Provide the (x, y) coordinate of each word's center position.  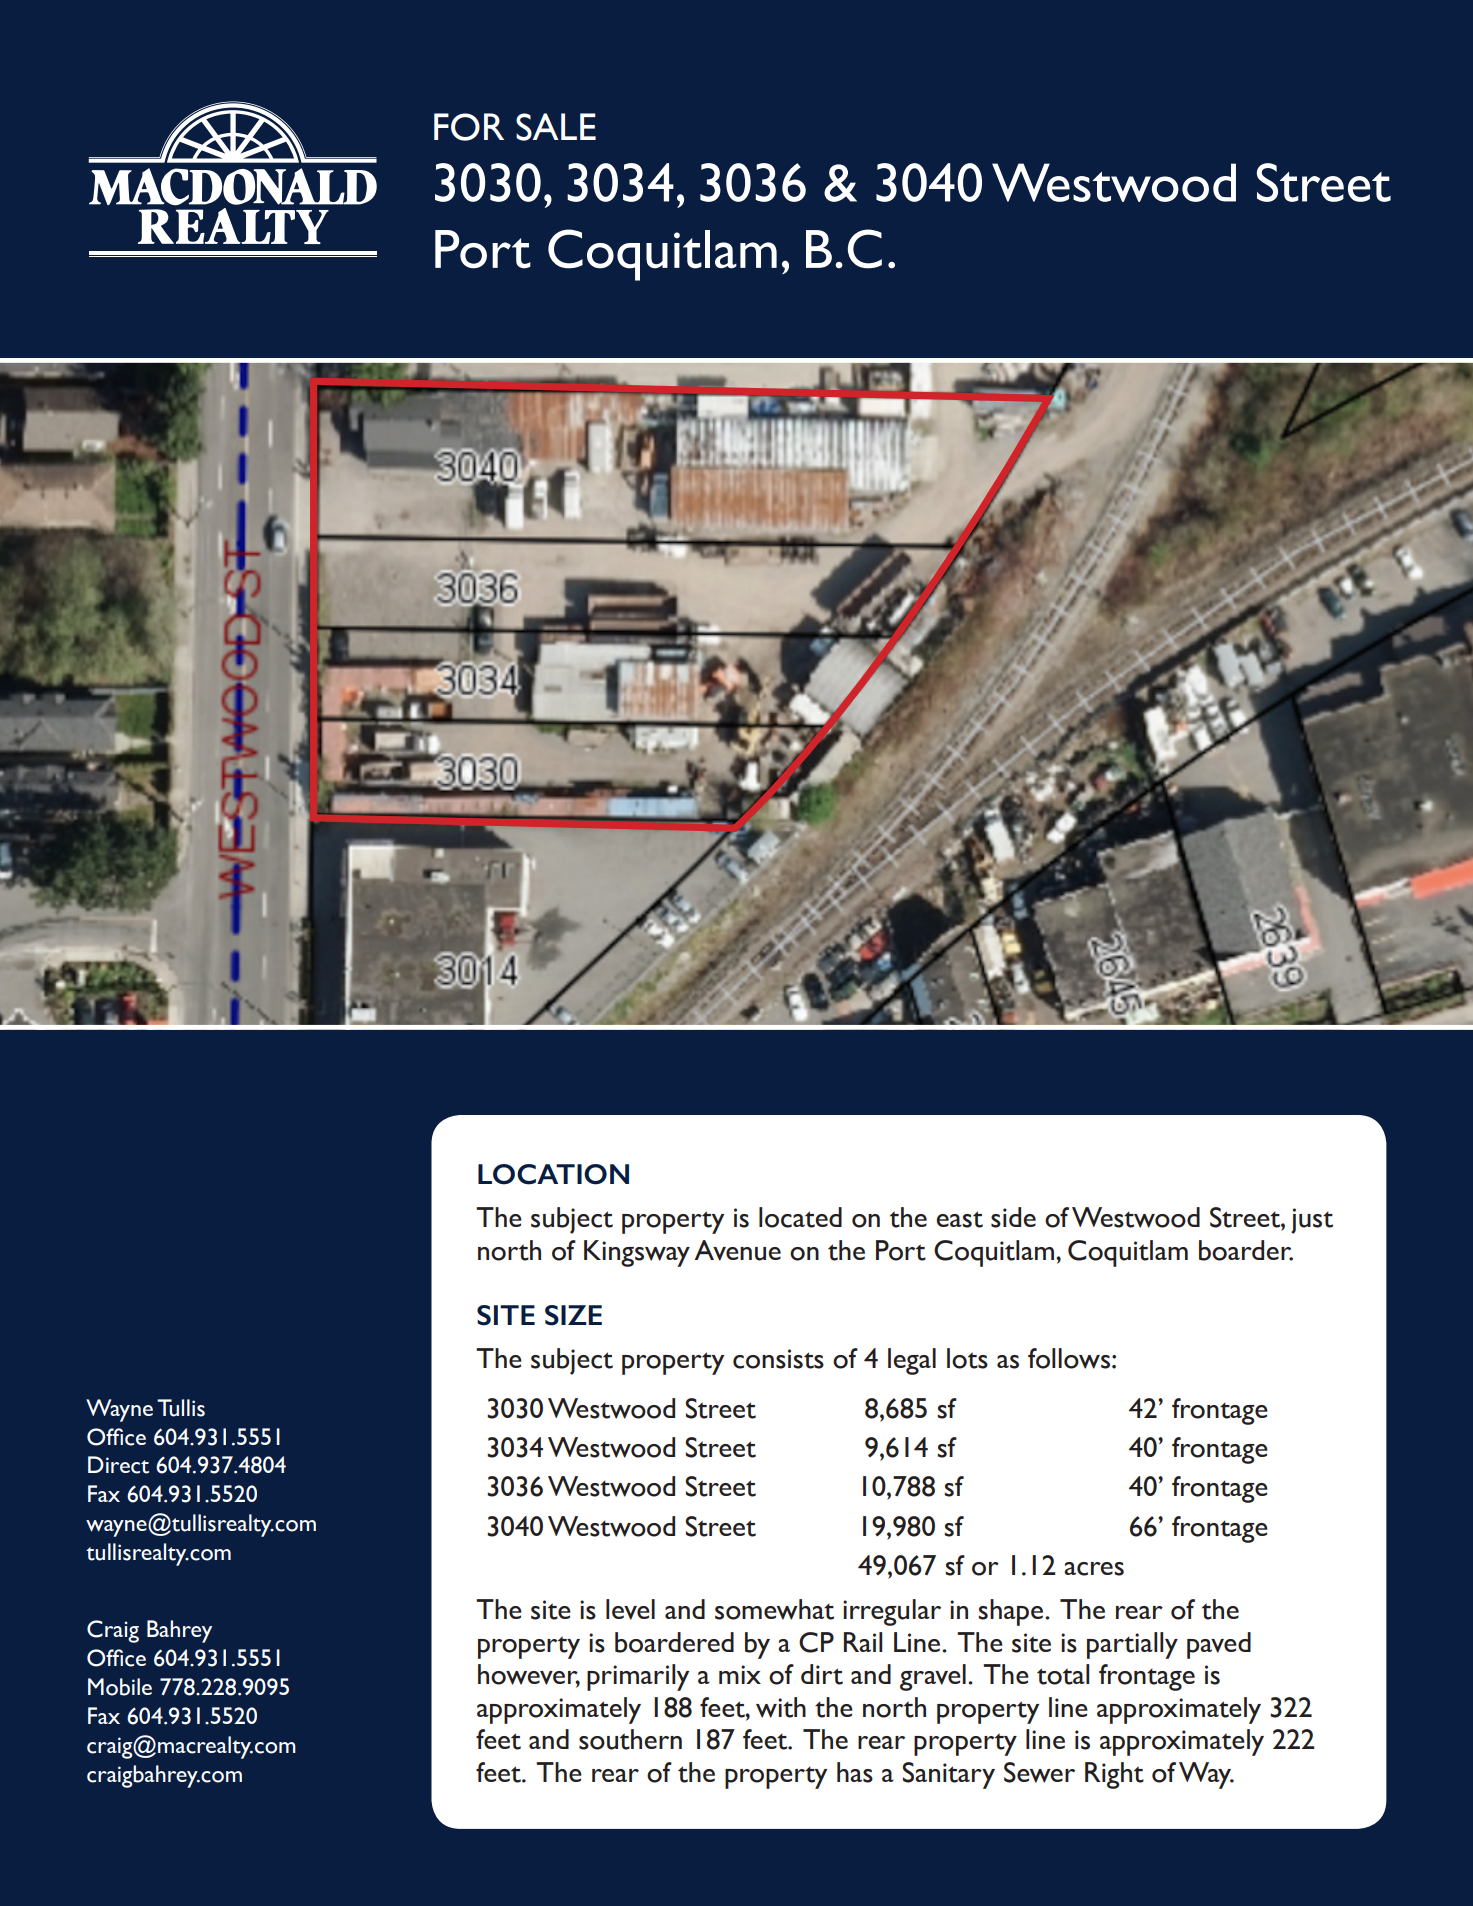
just (1312, 1221)
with (781, 1707)
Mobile (120, 1687)
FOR (469, 127)
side (1013, 1217)
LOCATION (553, 1174)
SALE (556, 127)
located (800, 1217)
